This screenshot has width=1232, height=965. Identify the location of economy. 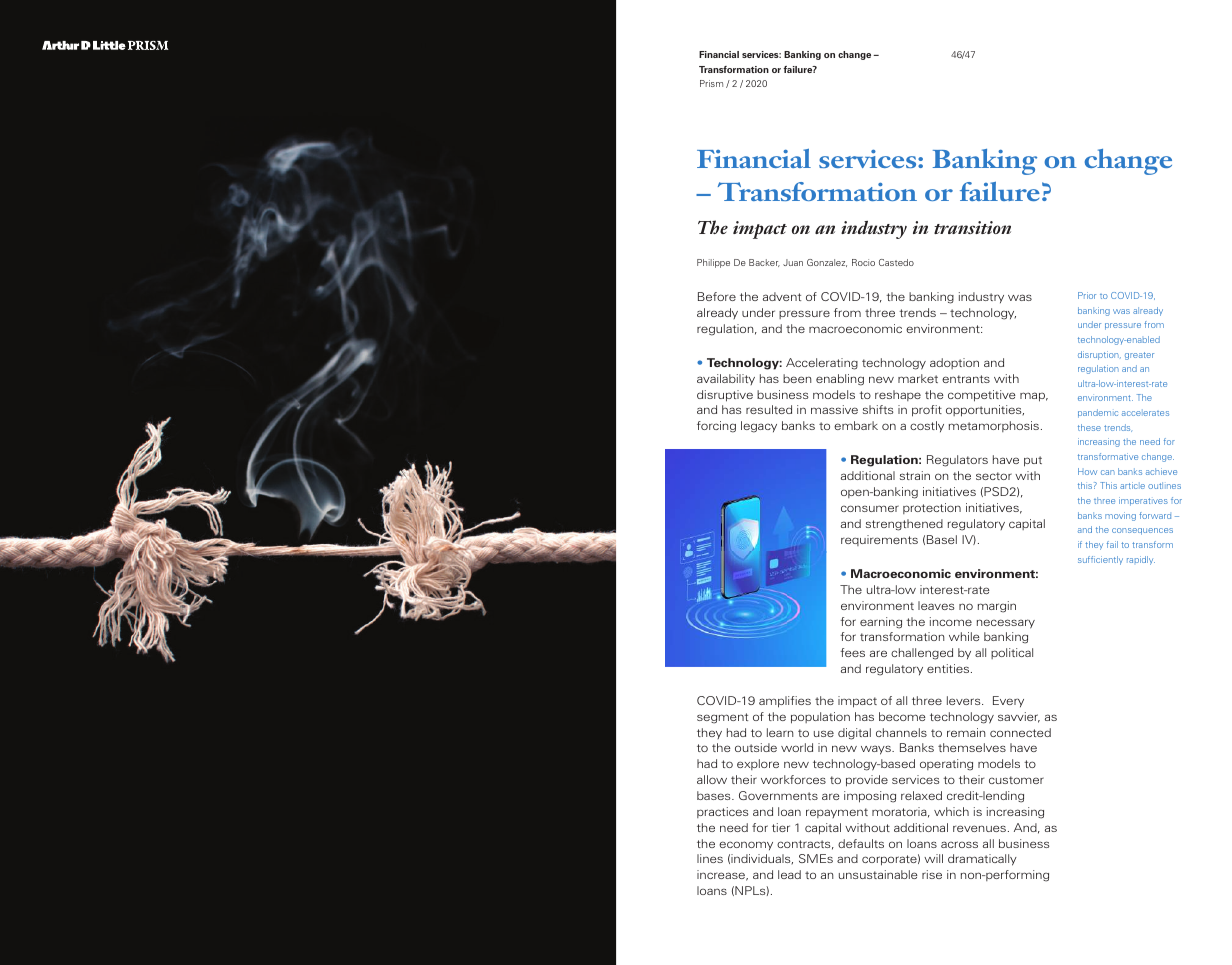
(746, 845).
